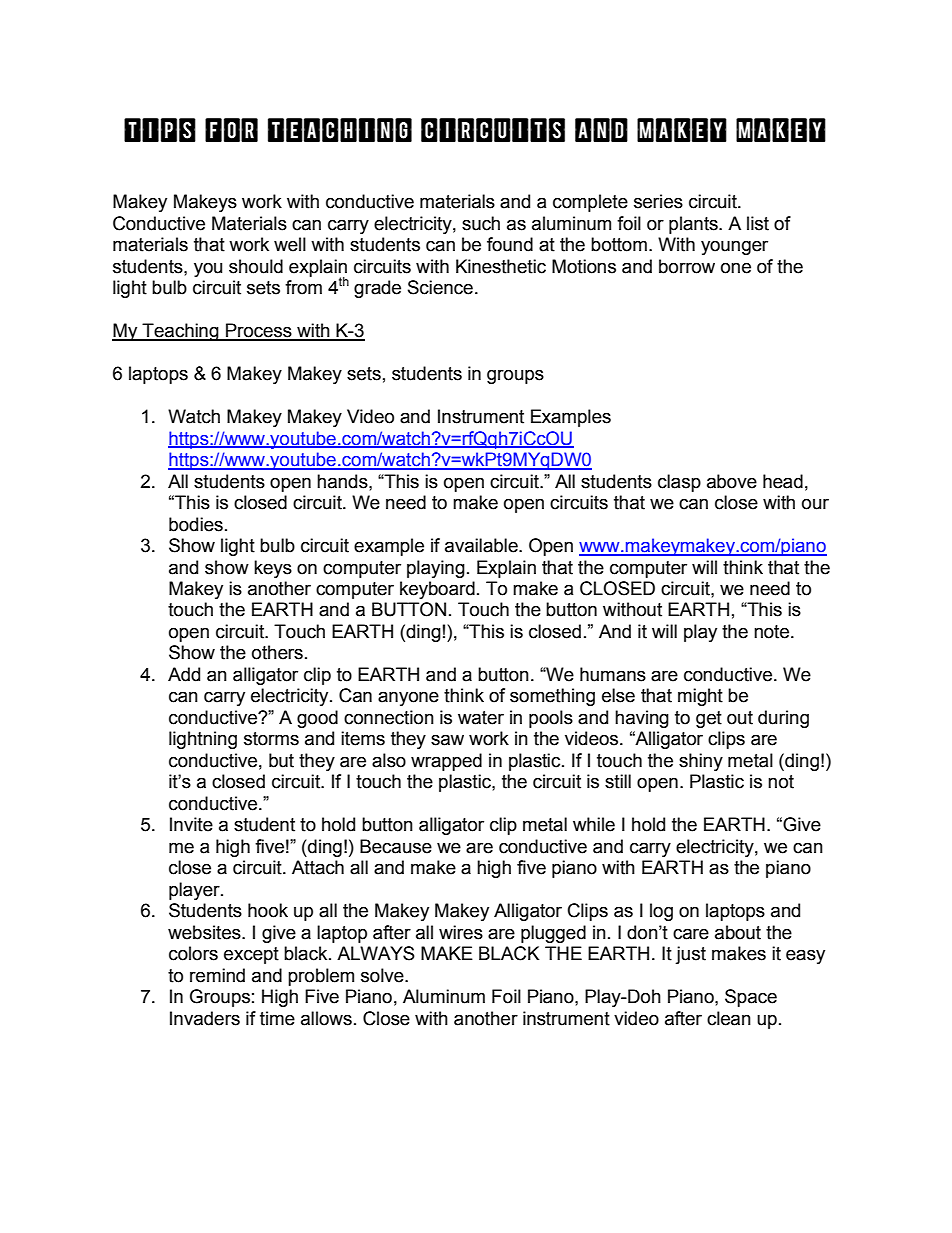 Image resolution: width=952 pixels, height=1233 pixels. What do you see at coordinates (751, 998) in the screenshot?
I see `Space` at bounding box center [751, 998].
